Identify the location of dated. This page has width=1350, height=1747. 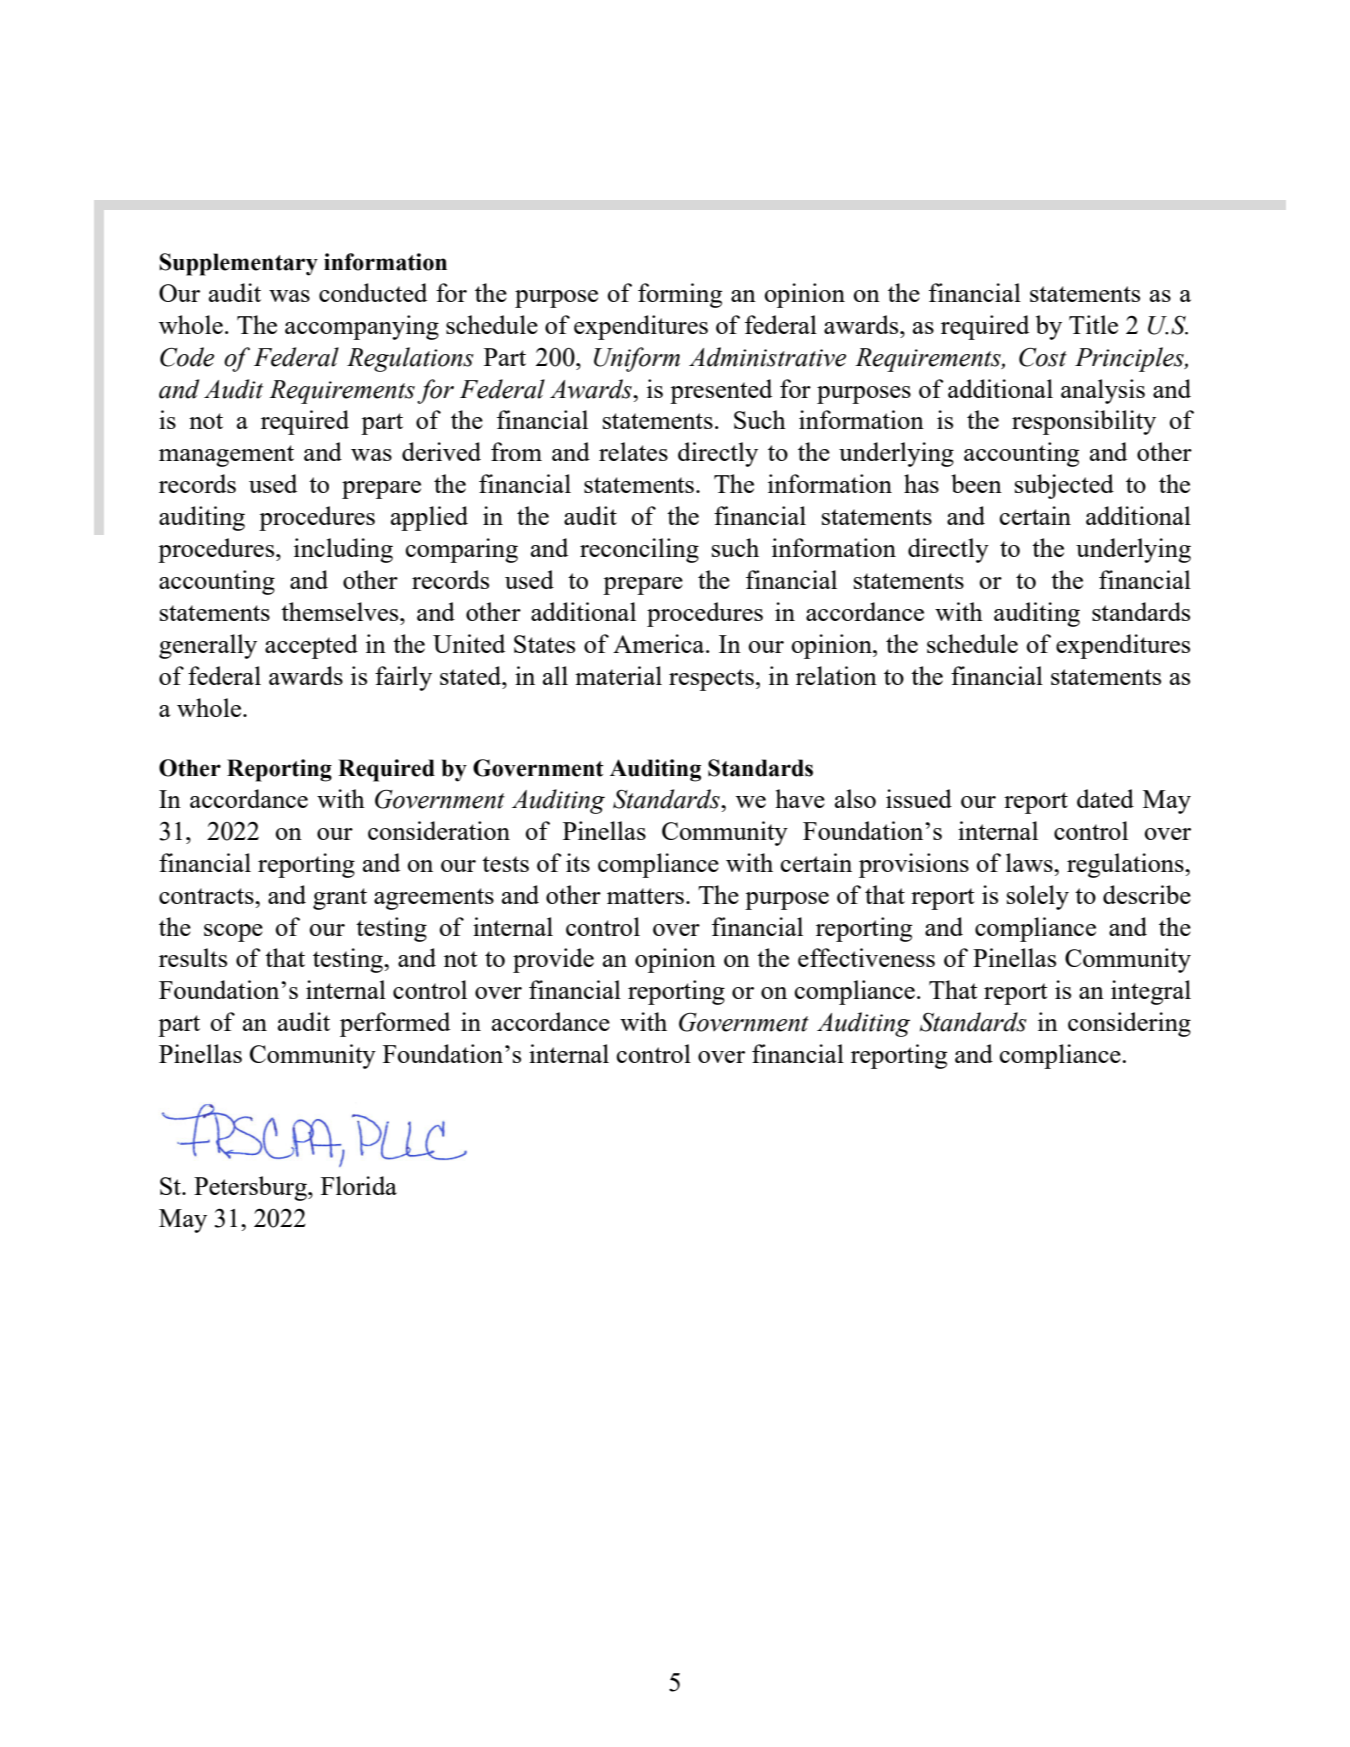
(1105, 798).
